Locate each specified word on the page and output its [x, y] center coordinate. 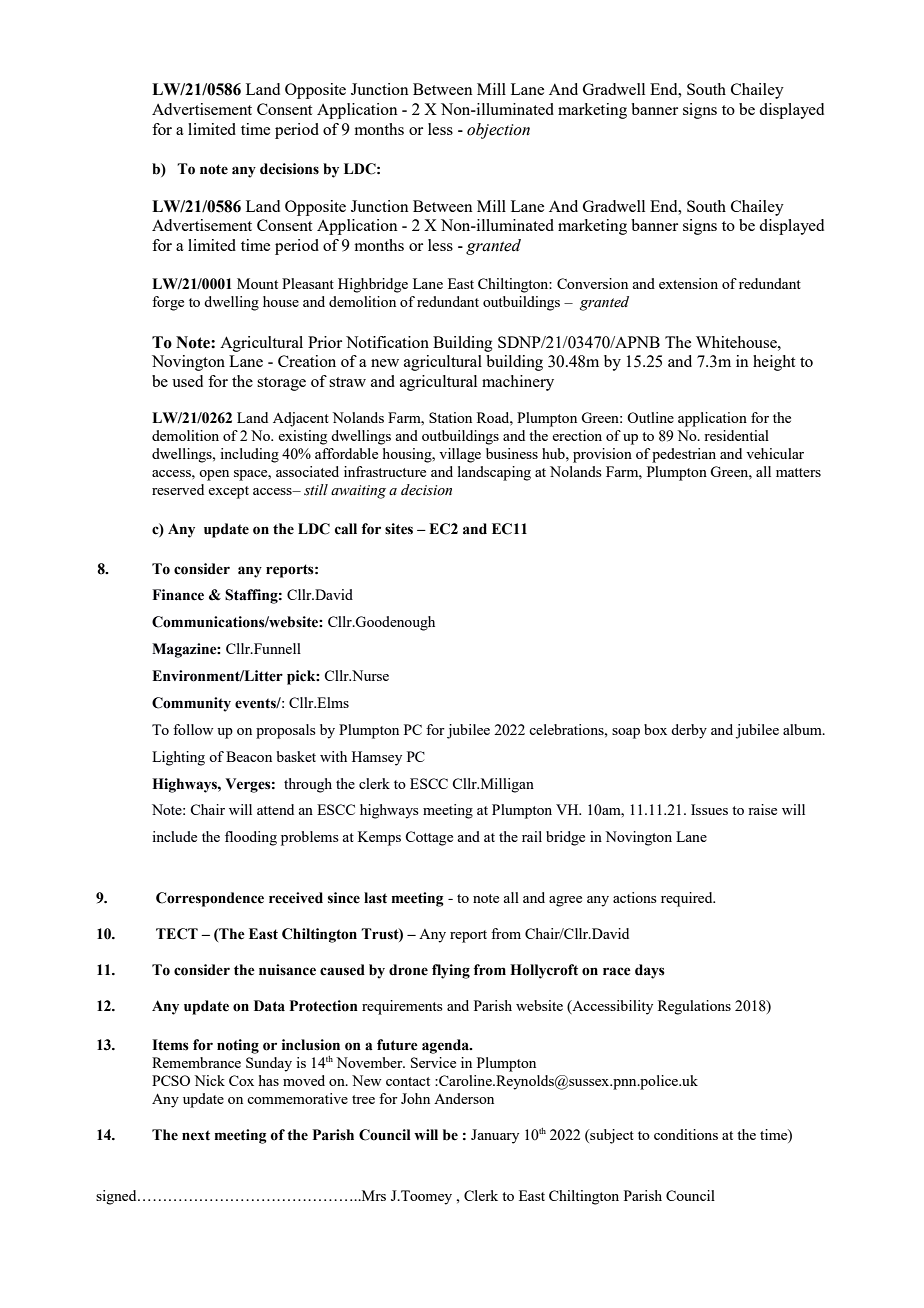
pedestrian [684, 455]
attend [275, 809]
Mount [257, 283]
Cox [241, 1080]
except [228, 492]
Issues [709, 809]
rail [532, 836]
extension [688, 283]
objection [498, 131]
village [460, 455]
